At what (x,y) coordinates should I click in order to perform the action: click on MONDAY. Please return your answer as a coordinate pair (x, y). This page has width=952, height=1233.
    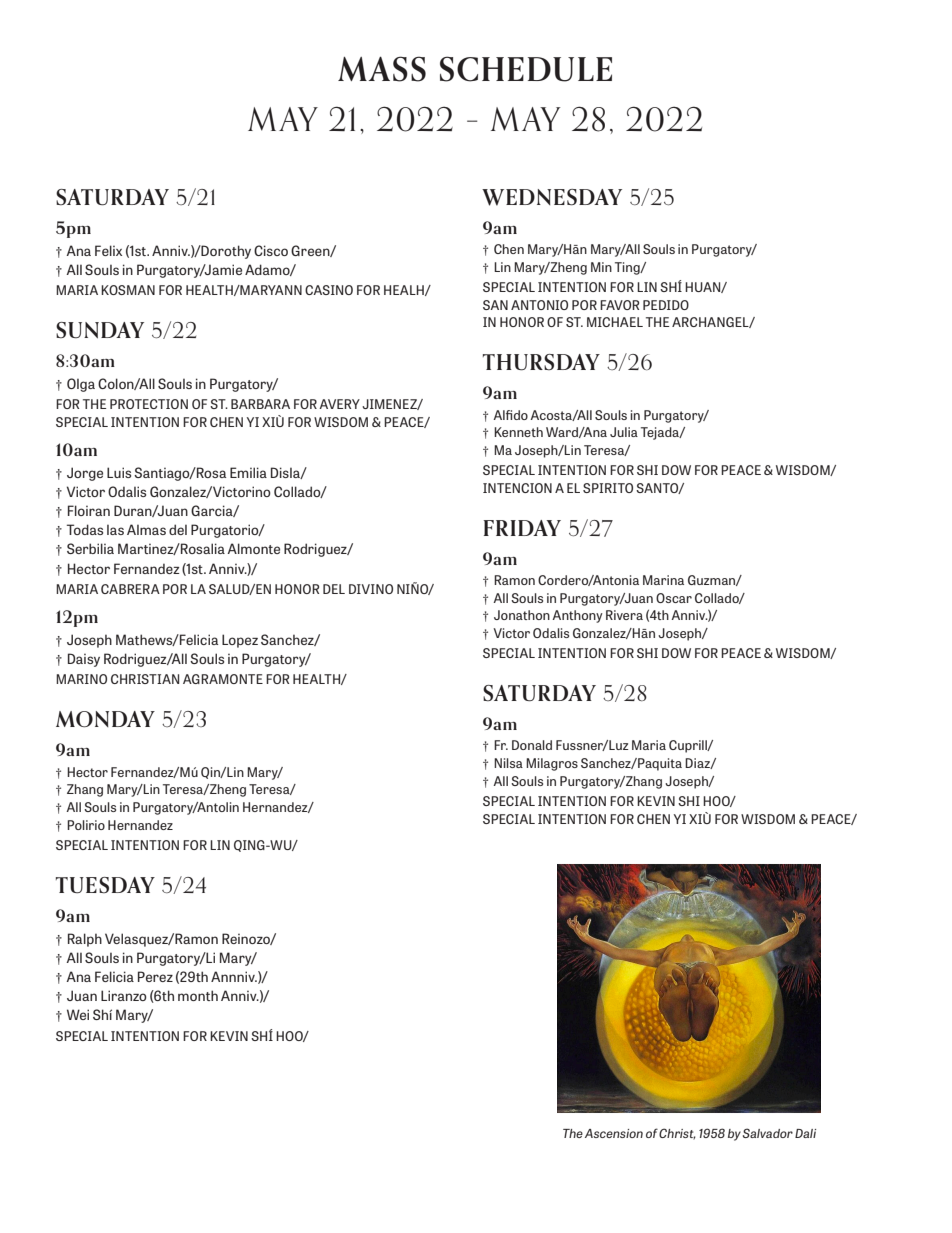
    Looking at the image, I should click on (105, 719).
